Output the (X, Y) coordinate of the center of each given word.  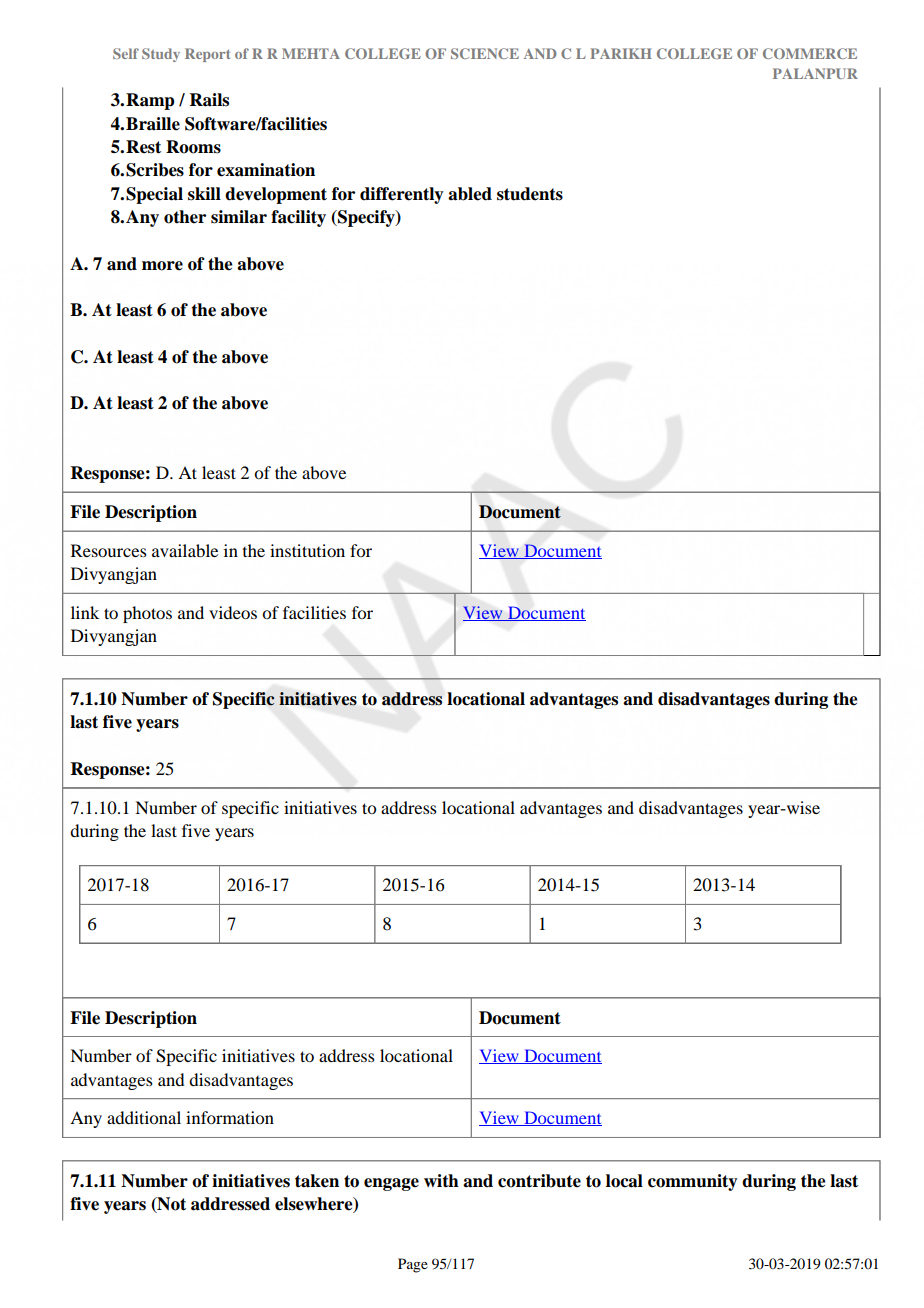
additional (144, 1117)
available (185, 550)
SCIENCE (485, 53)
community (693, 1182)
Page (413, 1265)
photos (147, 614)
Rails (209, 100)
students (530, 194)
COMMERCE (810, 53)
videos (233, 612)
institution (307, 550)
